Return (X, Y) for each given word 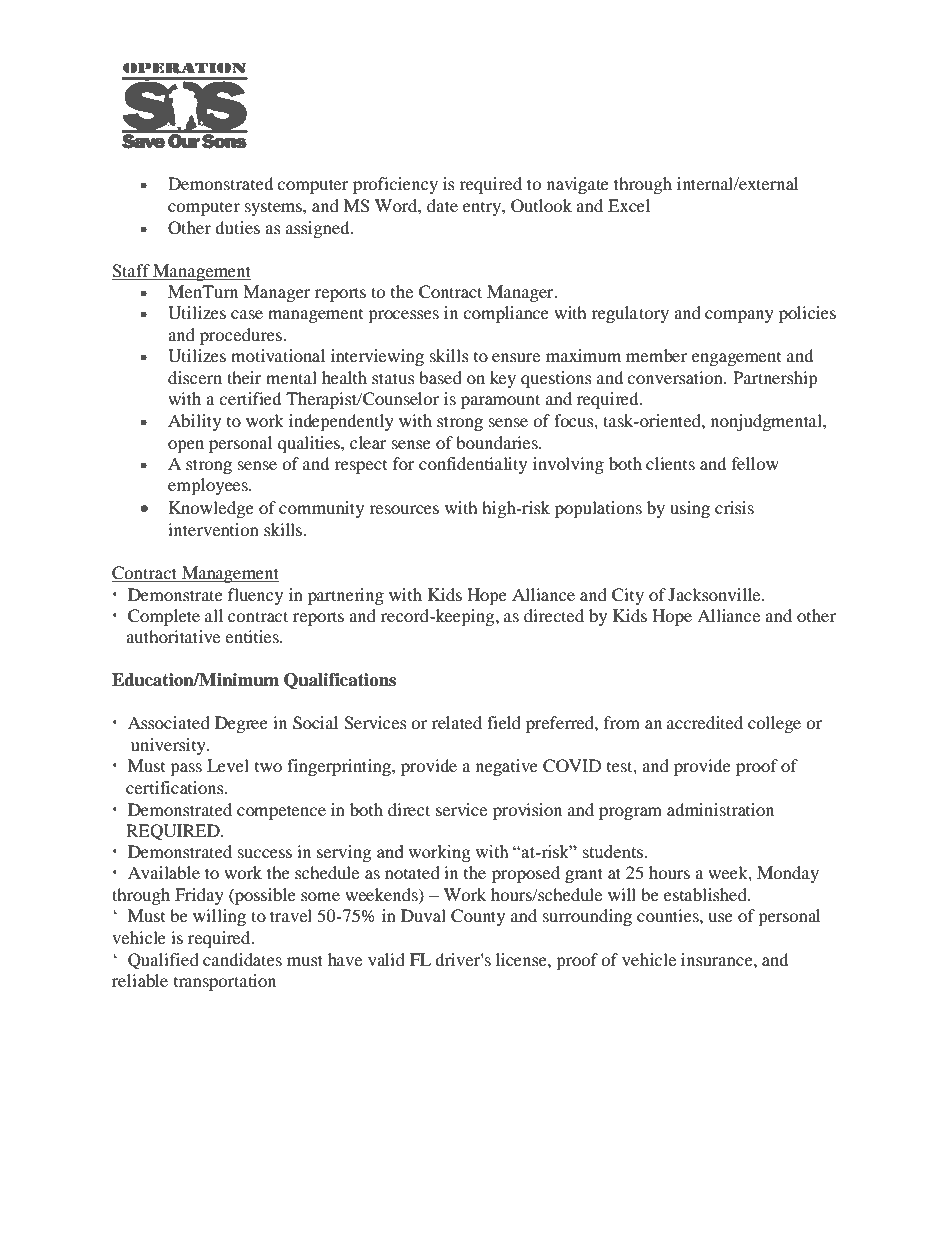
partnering (346, 596)
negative (507, 767)
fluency (255, 596)
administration (720, 809)
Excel (629, 205)
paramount (500, 401)
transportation (225, 982)
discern (195, 377)
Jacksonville (715, 594)
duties (237, 227)
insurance (718, 959)
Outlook (541, 206)
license (522, 959)
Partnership (775, 379)
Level (228, 765)
